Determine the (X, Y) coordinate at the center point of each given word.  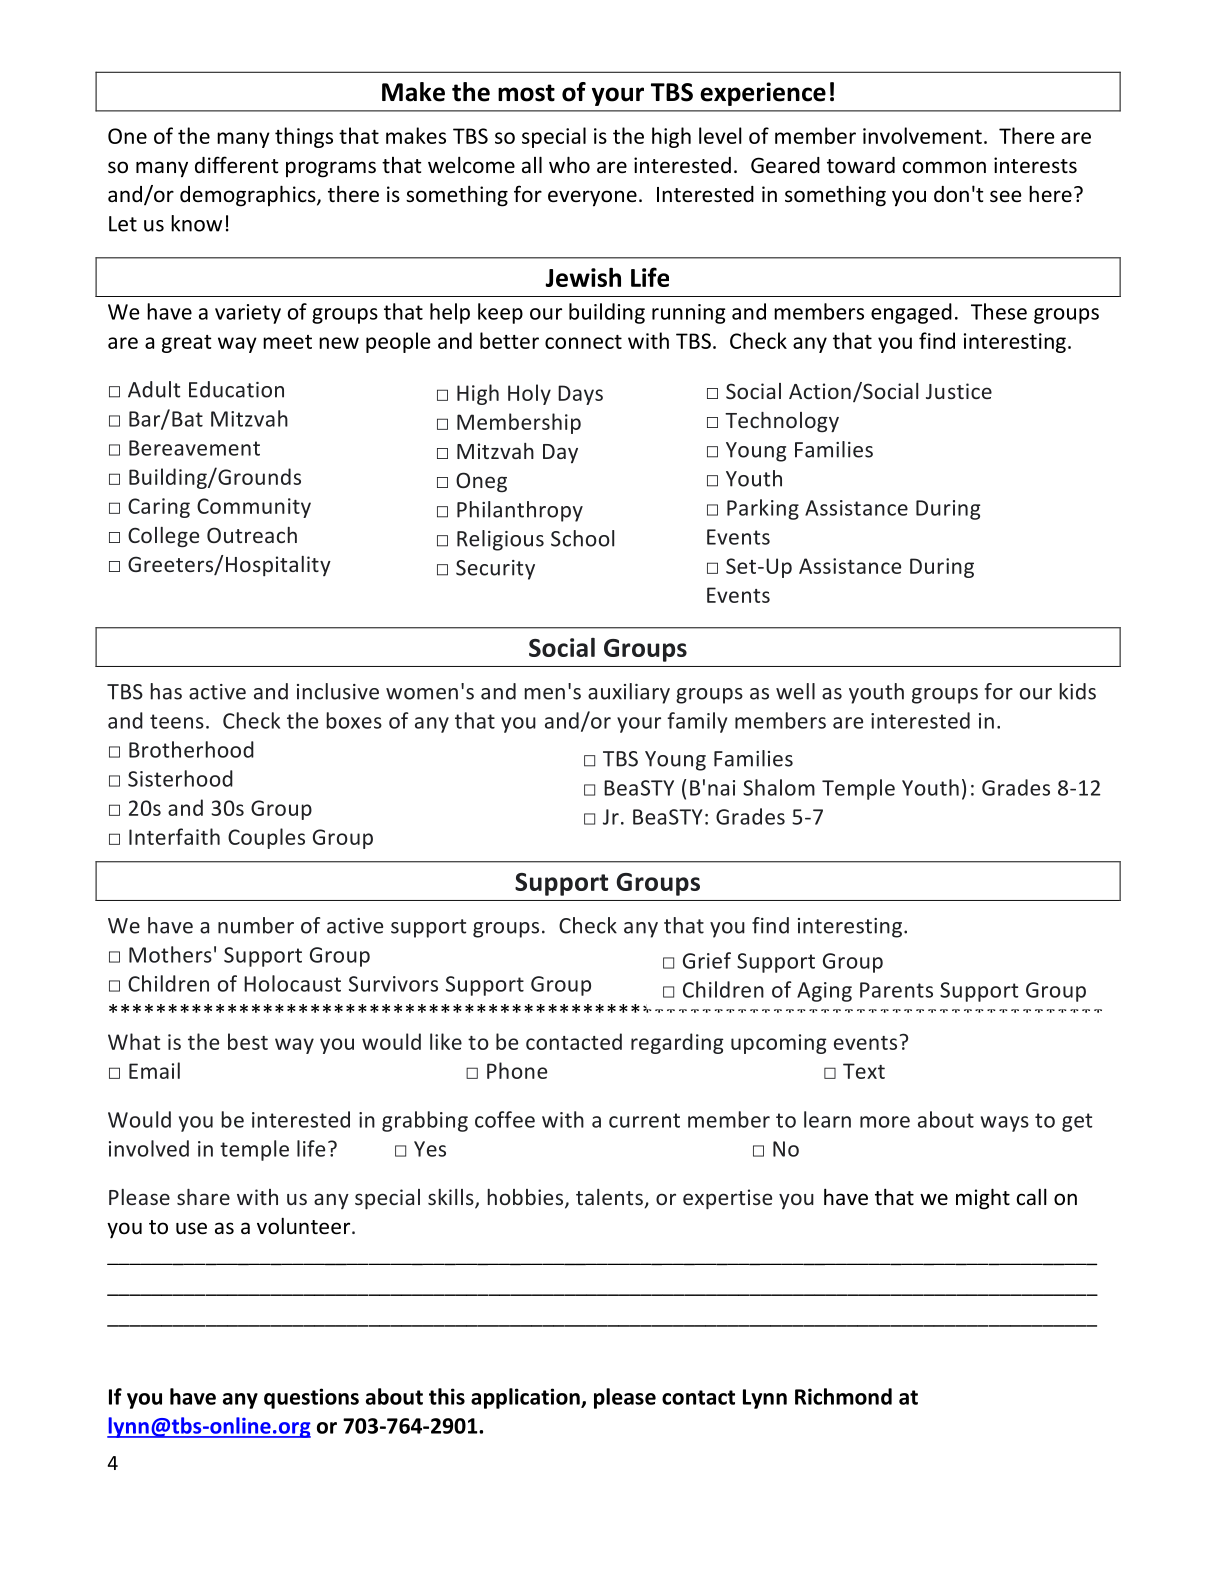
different (236, 165)
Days (580, 395)
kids (1077, 691)
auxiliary (629, 693)
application (526, 1398)
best (248, 1041)
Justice (959, 391)
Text (864, 1071)
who (569, 164)
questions (311, 1398)
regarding (677, 1043)
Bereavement (194, 448)
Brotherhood (191, 749)
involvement (922, 135)
